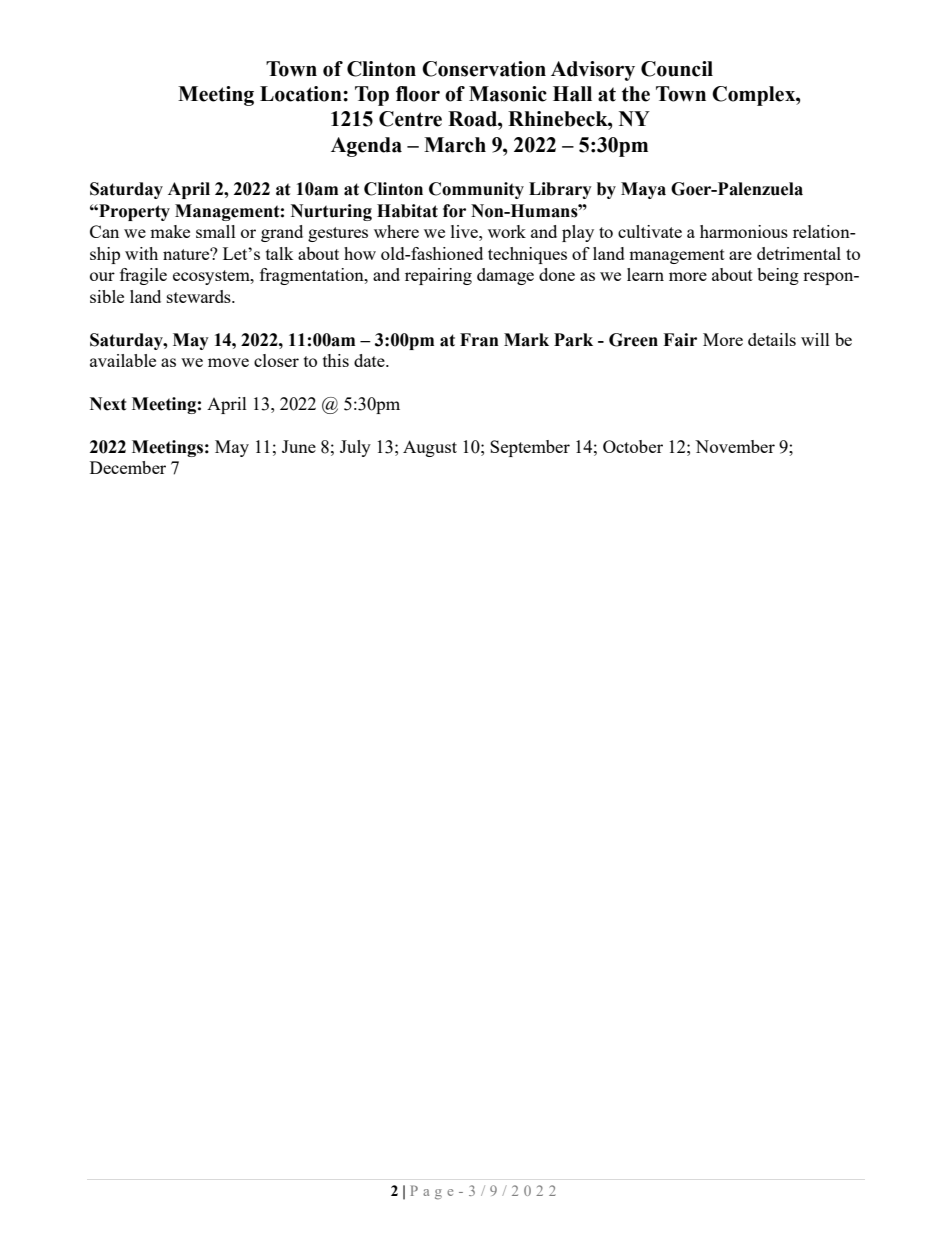  I want to click on December, so click(128, 467).
